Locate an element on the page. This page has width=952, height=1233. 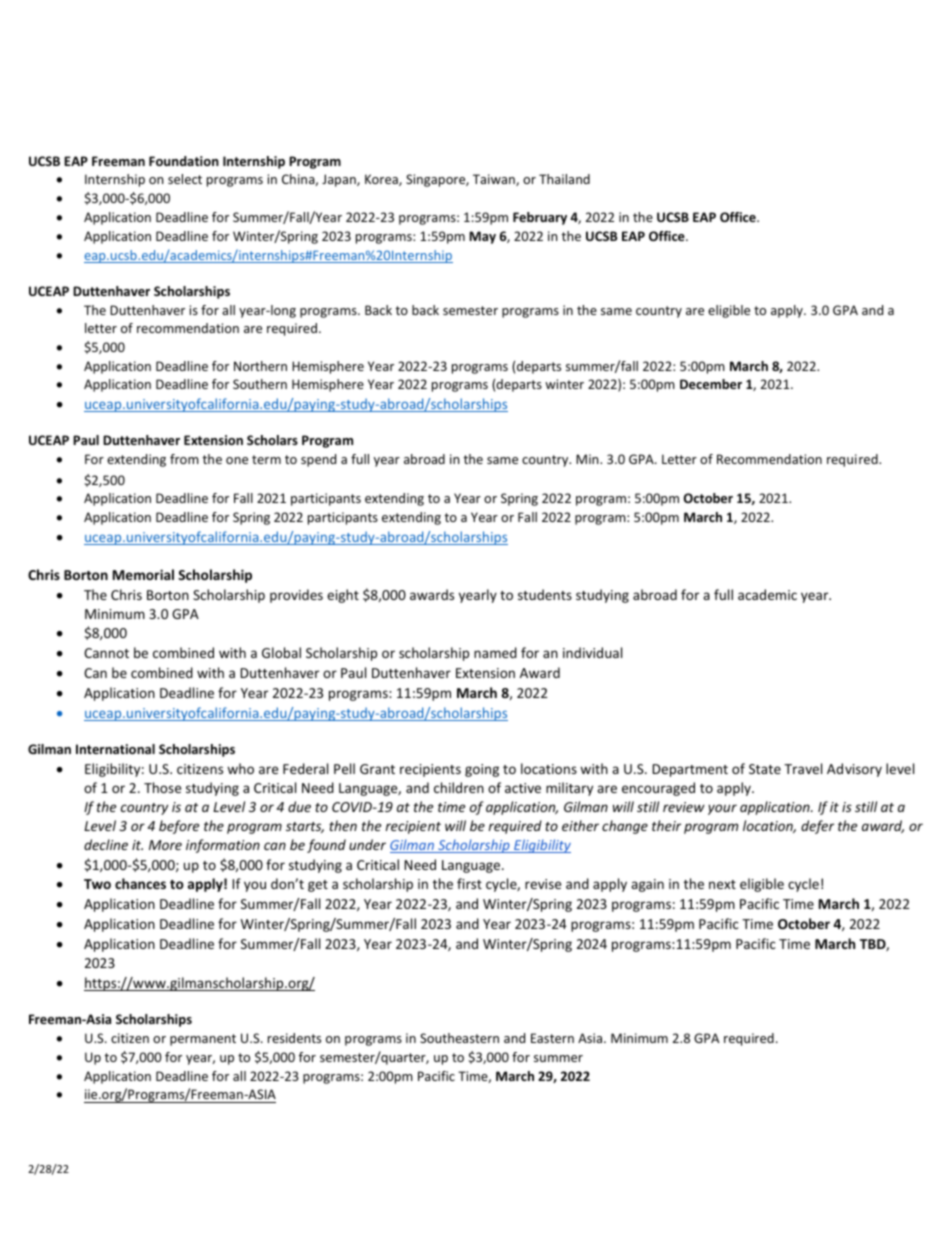
Thailand is located at coordinates (564, 179).
